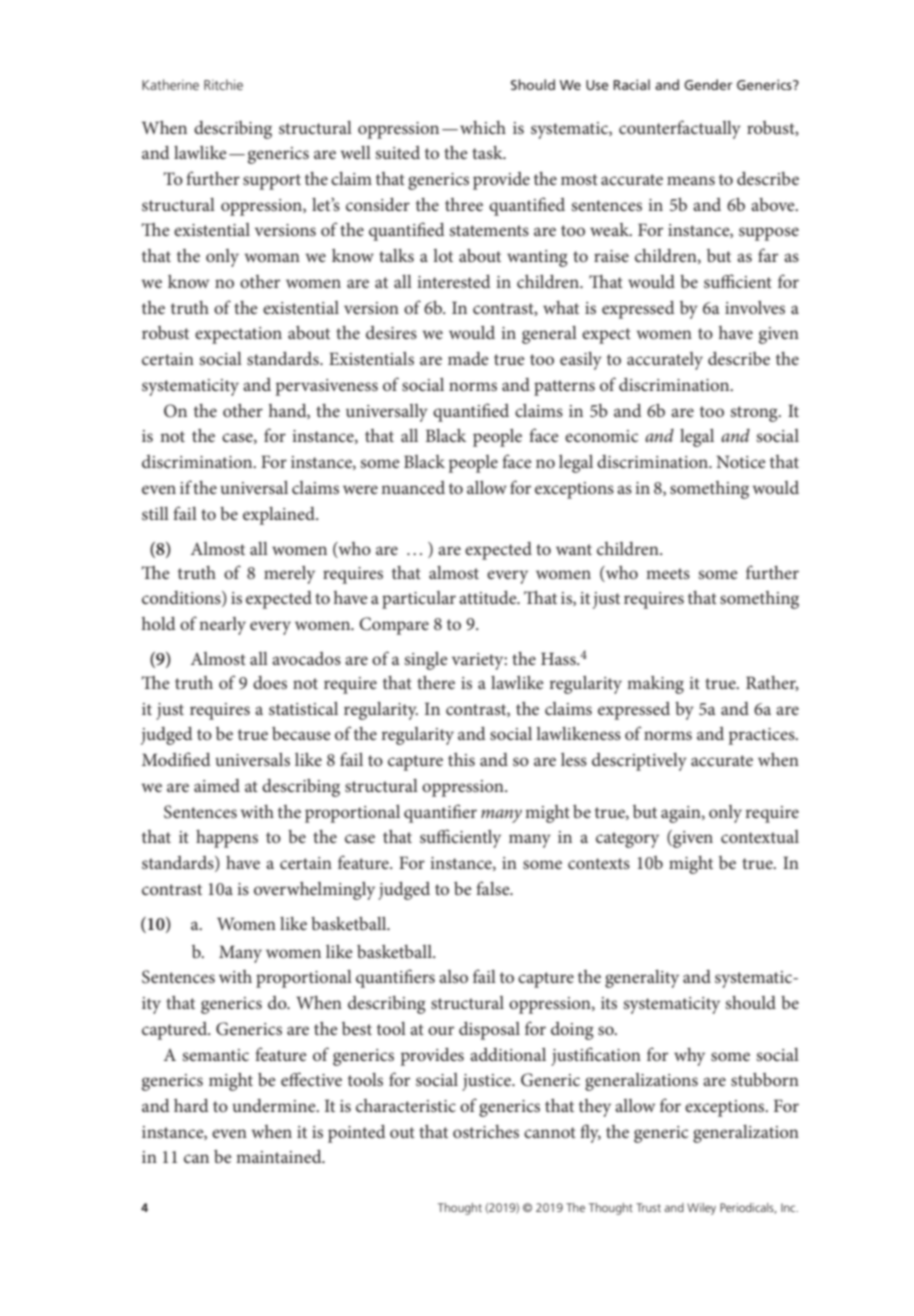 This image has width=914, height=1316. Describe the element at coordinates (280, 516) in the image. I see `explained` at that location.
